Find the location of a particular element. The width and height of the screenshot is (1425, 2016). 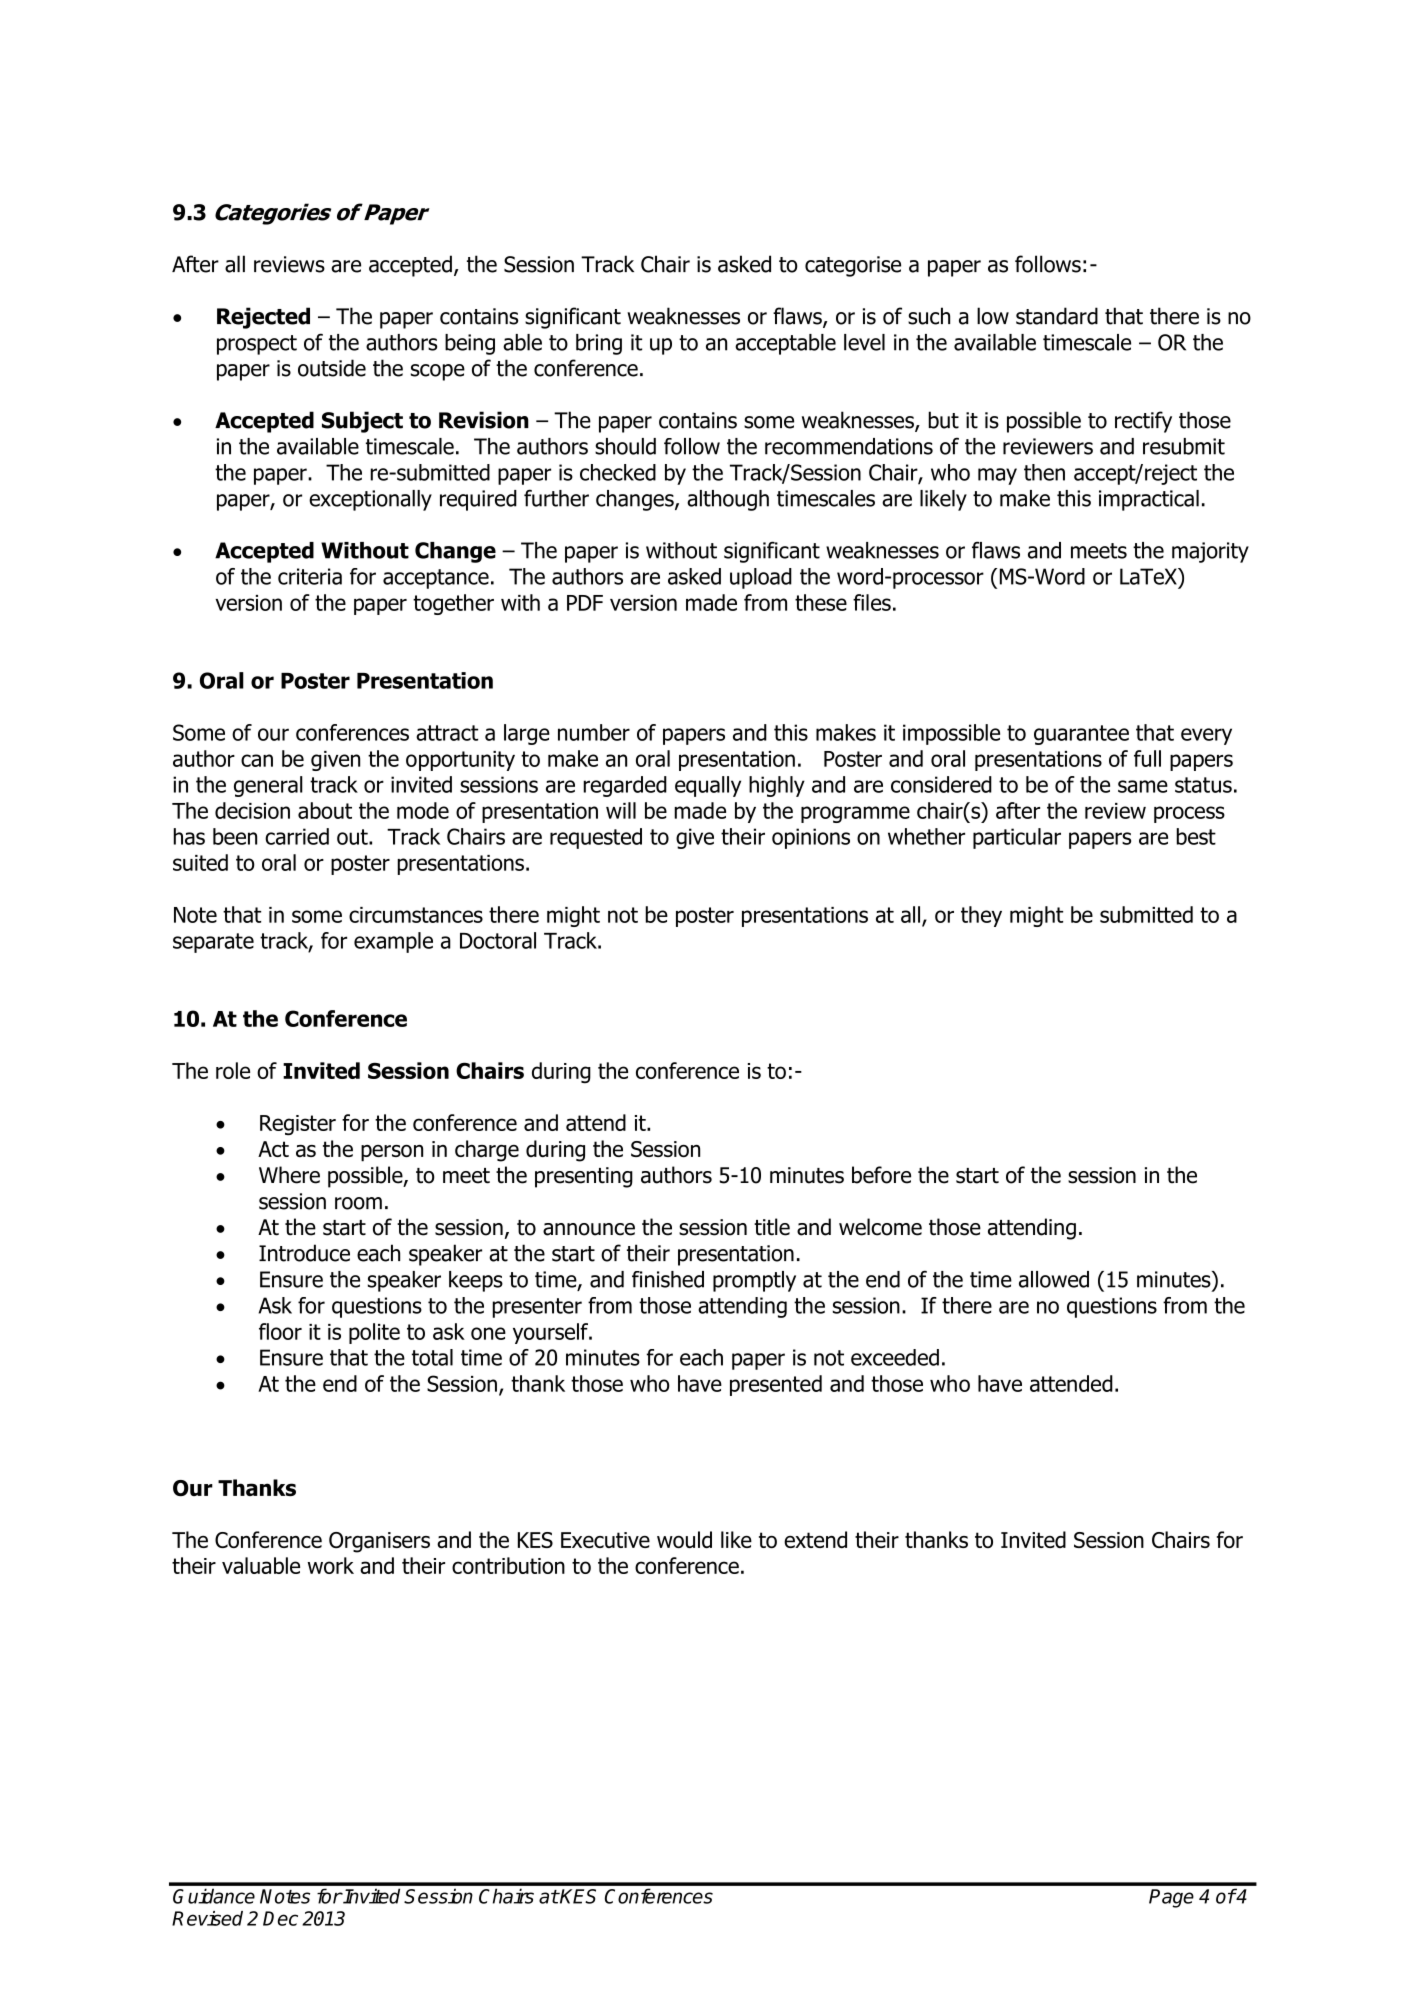

before is located at coordinates (881, 1175).
